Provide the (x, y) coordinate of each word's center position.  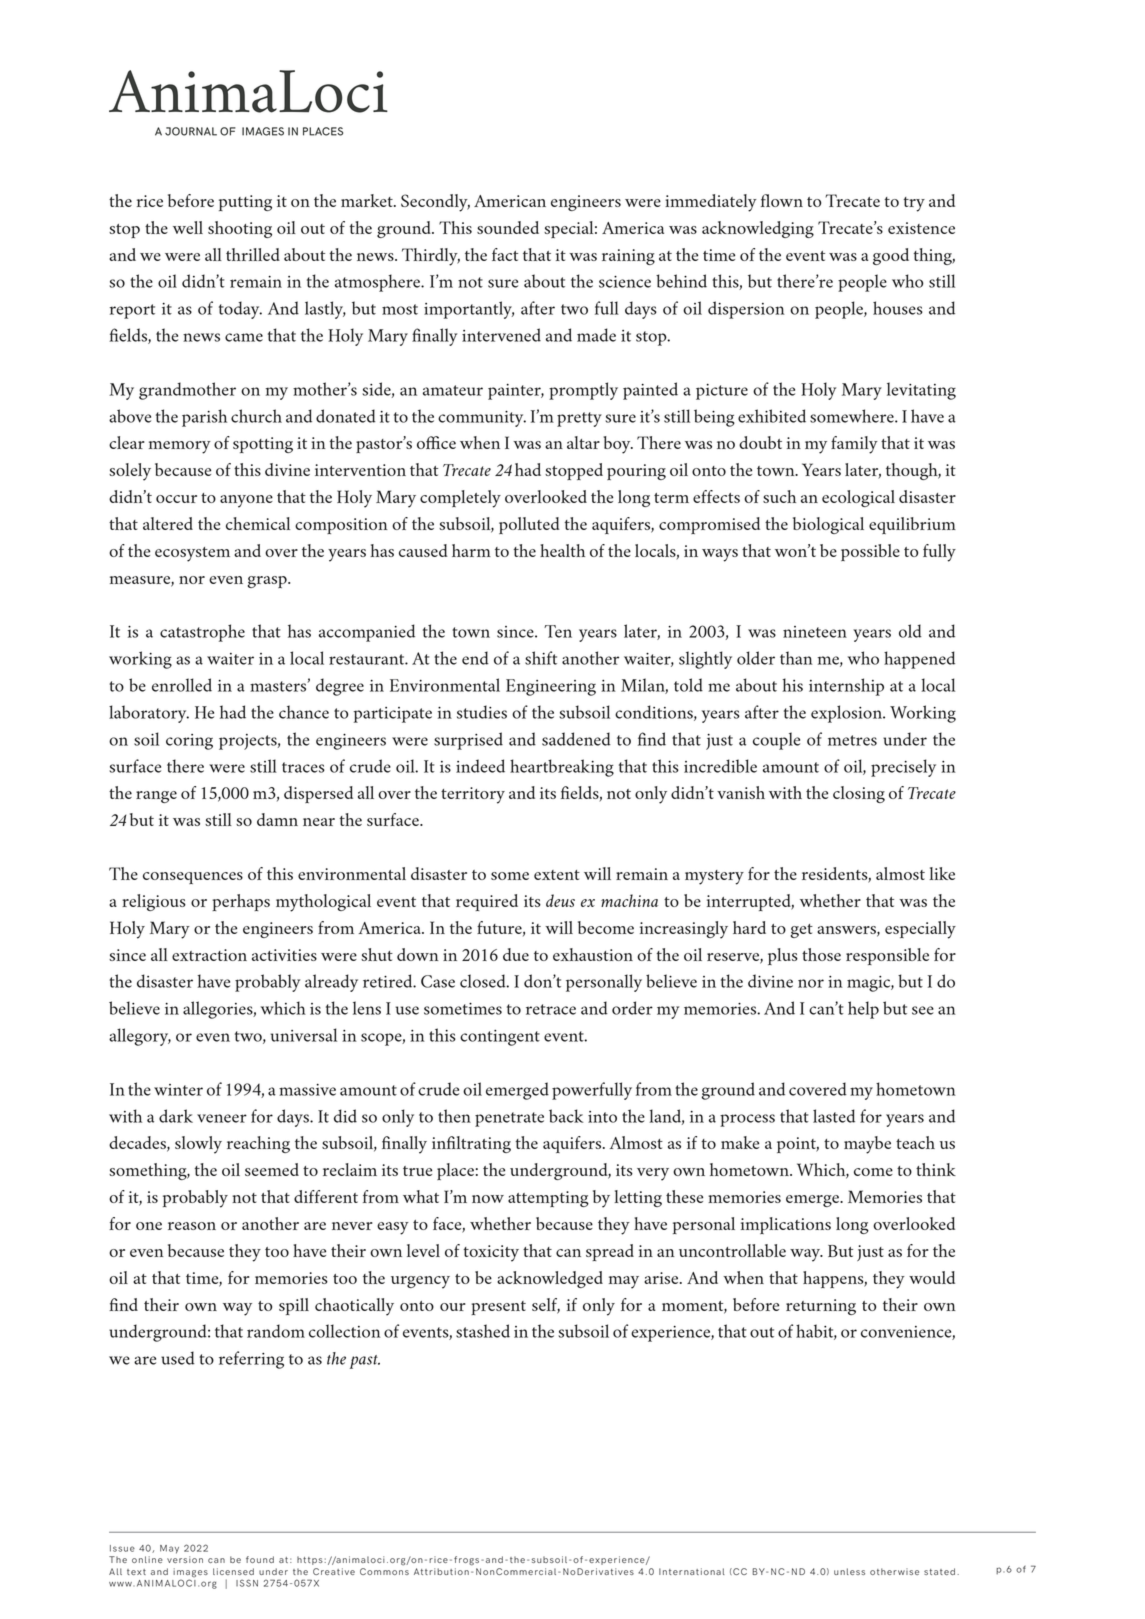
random (276, 1331)
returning (821, 1307)
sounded (508, 227)
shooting (240, 229)
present (498, 1308)
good (891, 256)
